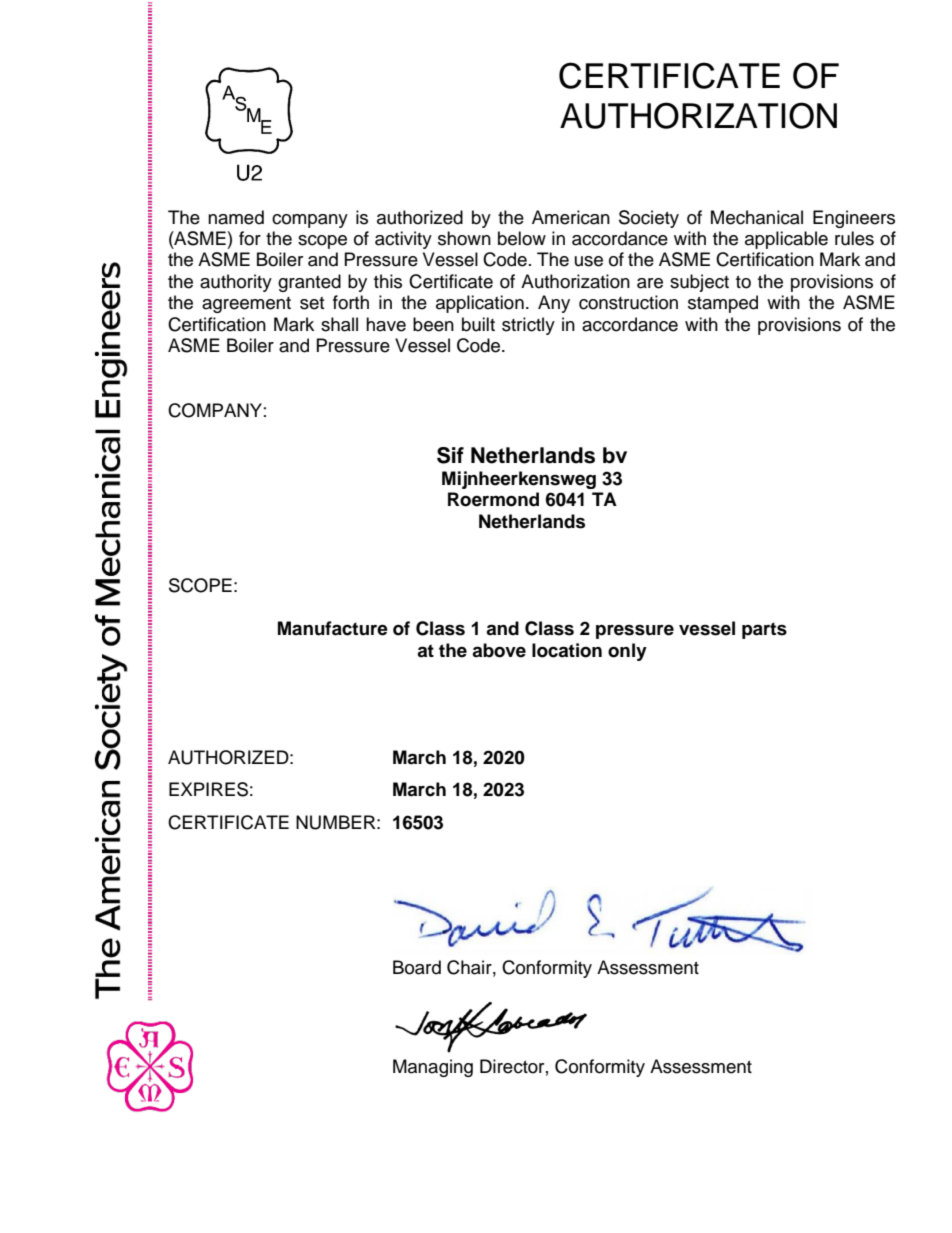  I want to click on Sif, so click(450, 455).
